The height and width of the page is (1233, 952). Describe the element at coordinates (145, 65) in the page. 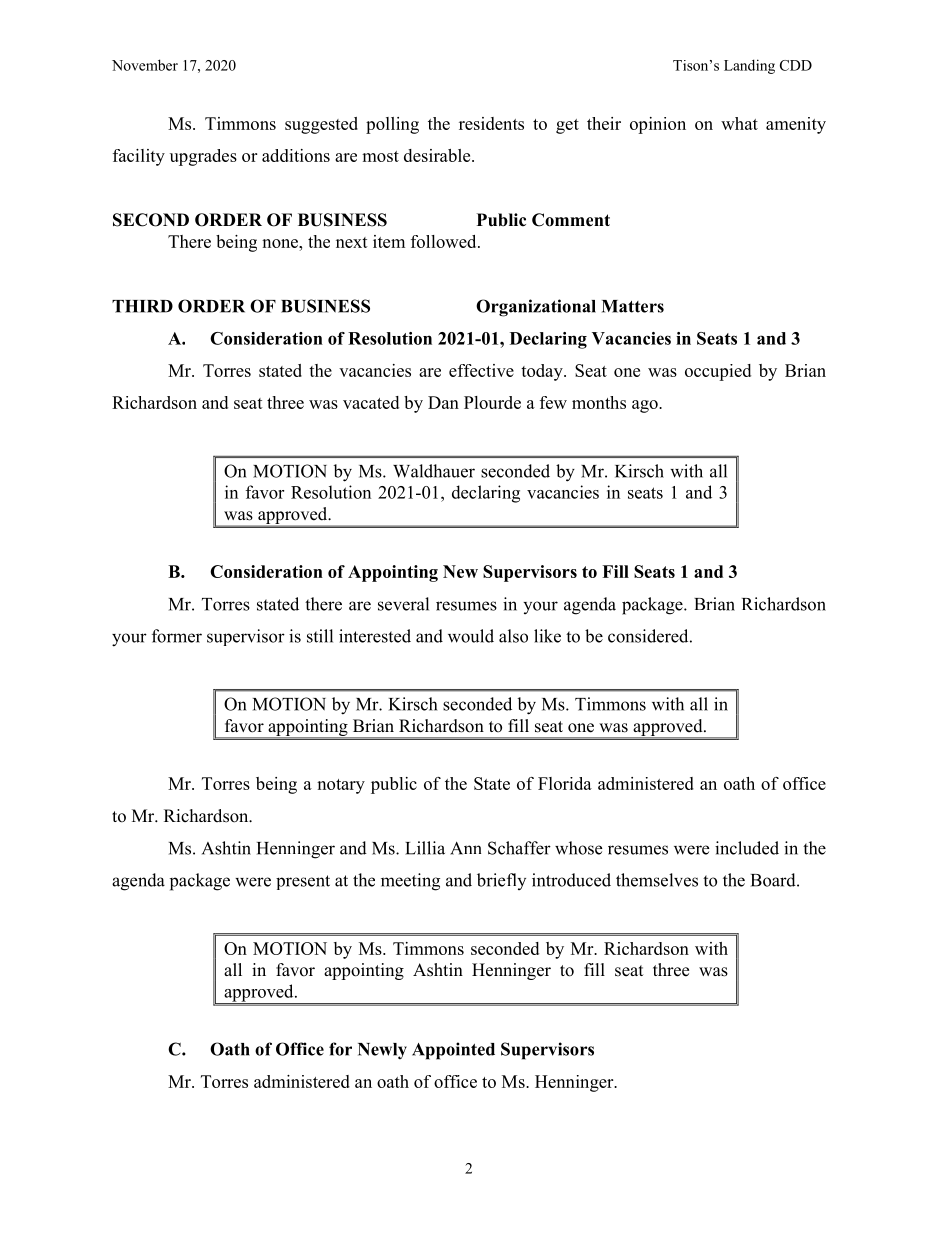

I see `November` at that location.
